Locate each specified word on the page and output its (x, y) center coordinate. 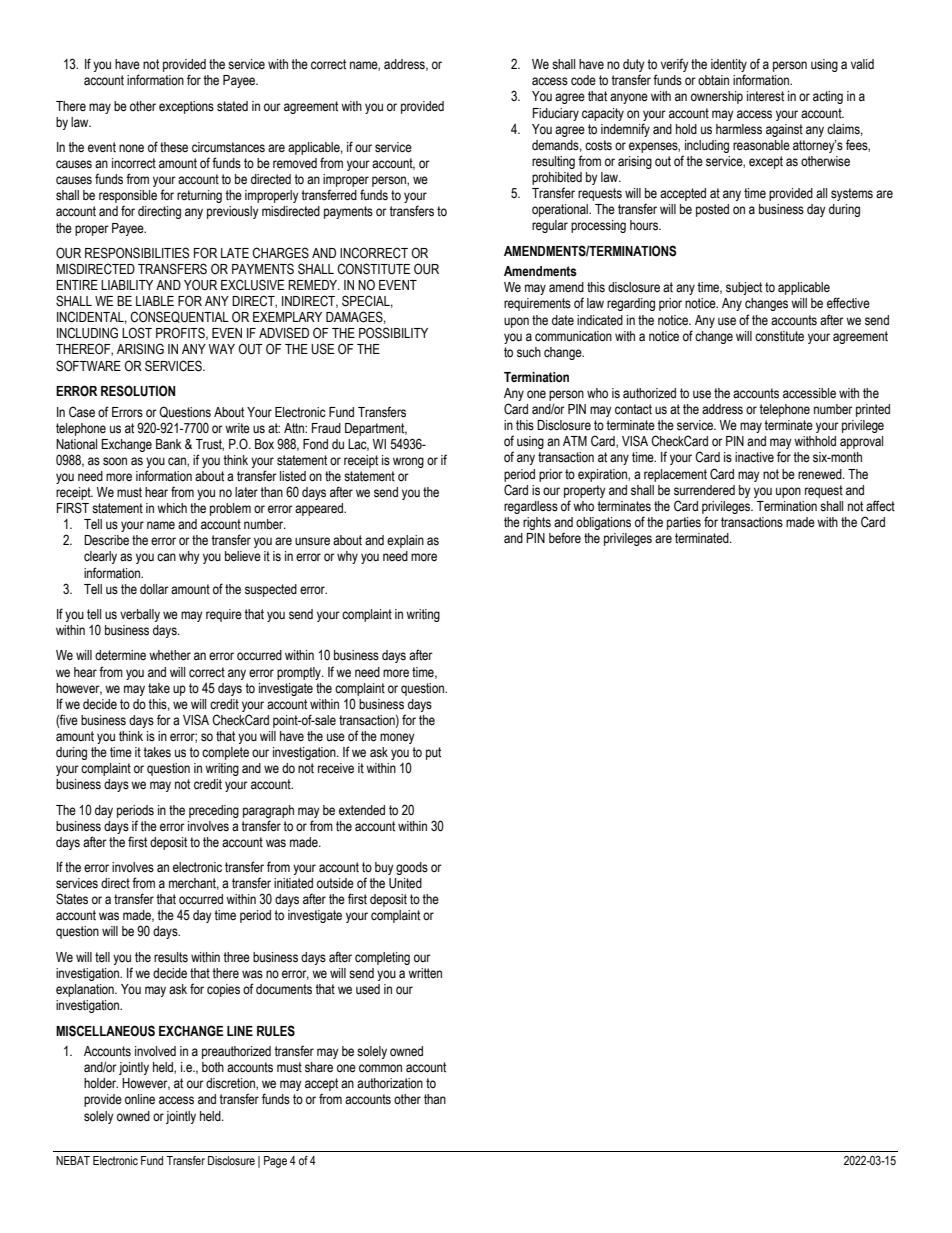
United (405, 883)
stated (232, 106)
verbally (140, 615)
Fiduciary (556, 114)
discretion (231, 1084)
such (529, 352)
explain (405, 541)
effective (848, 303)
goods (412, 868)
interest (765, 96)
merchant (194, 884)
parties (684, 523)
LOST (137, 333)
